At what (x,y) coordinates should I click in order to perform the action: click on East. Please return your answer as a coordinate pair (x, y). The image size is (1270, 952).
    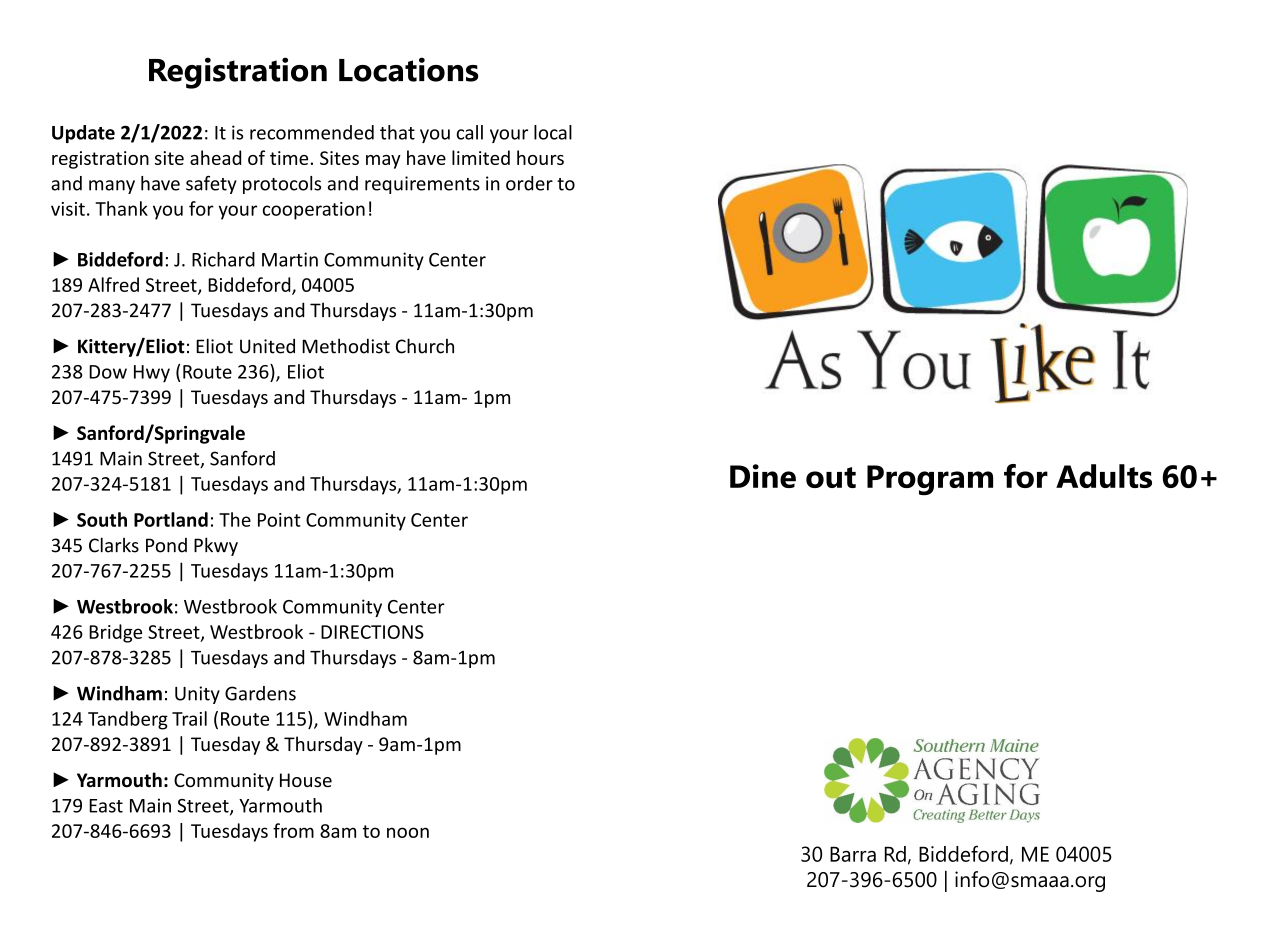
    Looking at the image, I should click on (106, 806).
